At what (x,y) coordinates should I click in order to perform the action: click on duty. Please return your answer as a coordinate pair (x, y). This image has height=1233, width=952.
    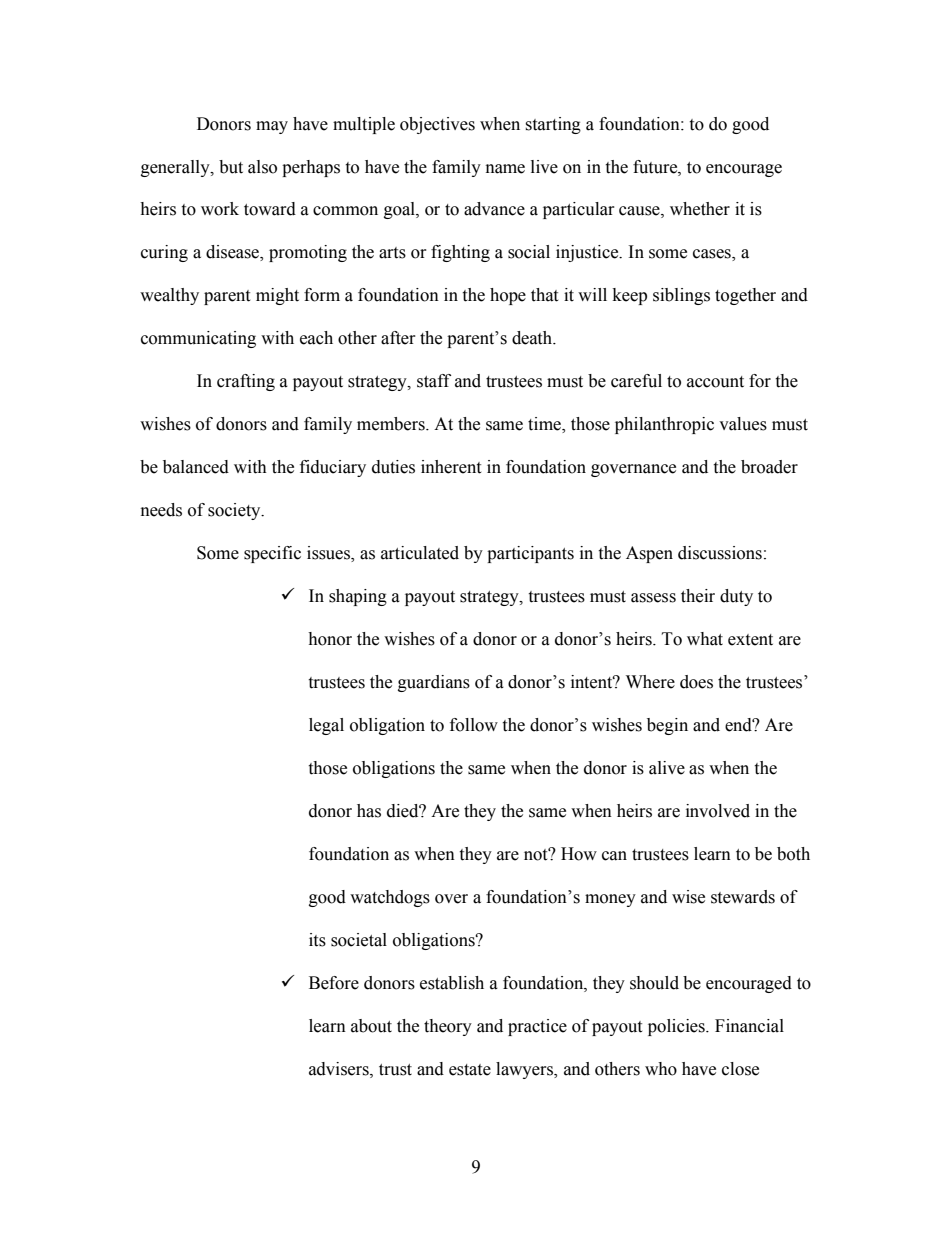
    Looking at the image, I should click on (736, 597).
